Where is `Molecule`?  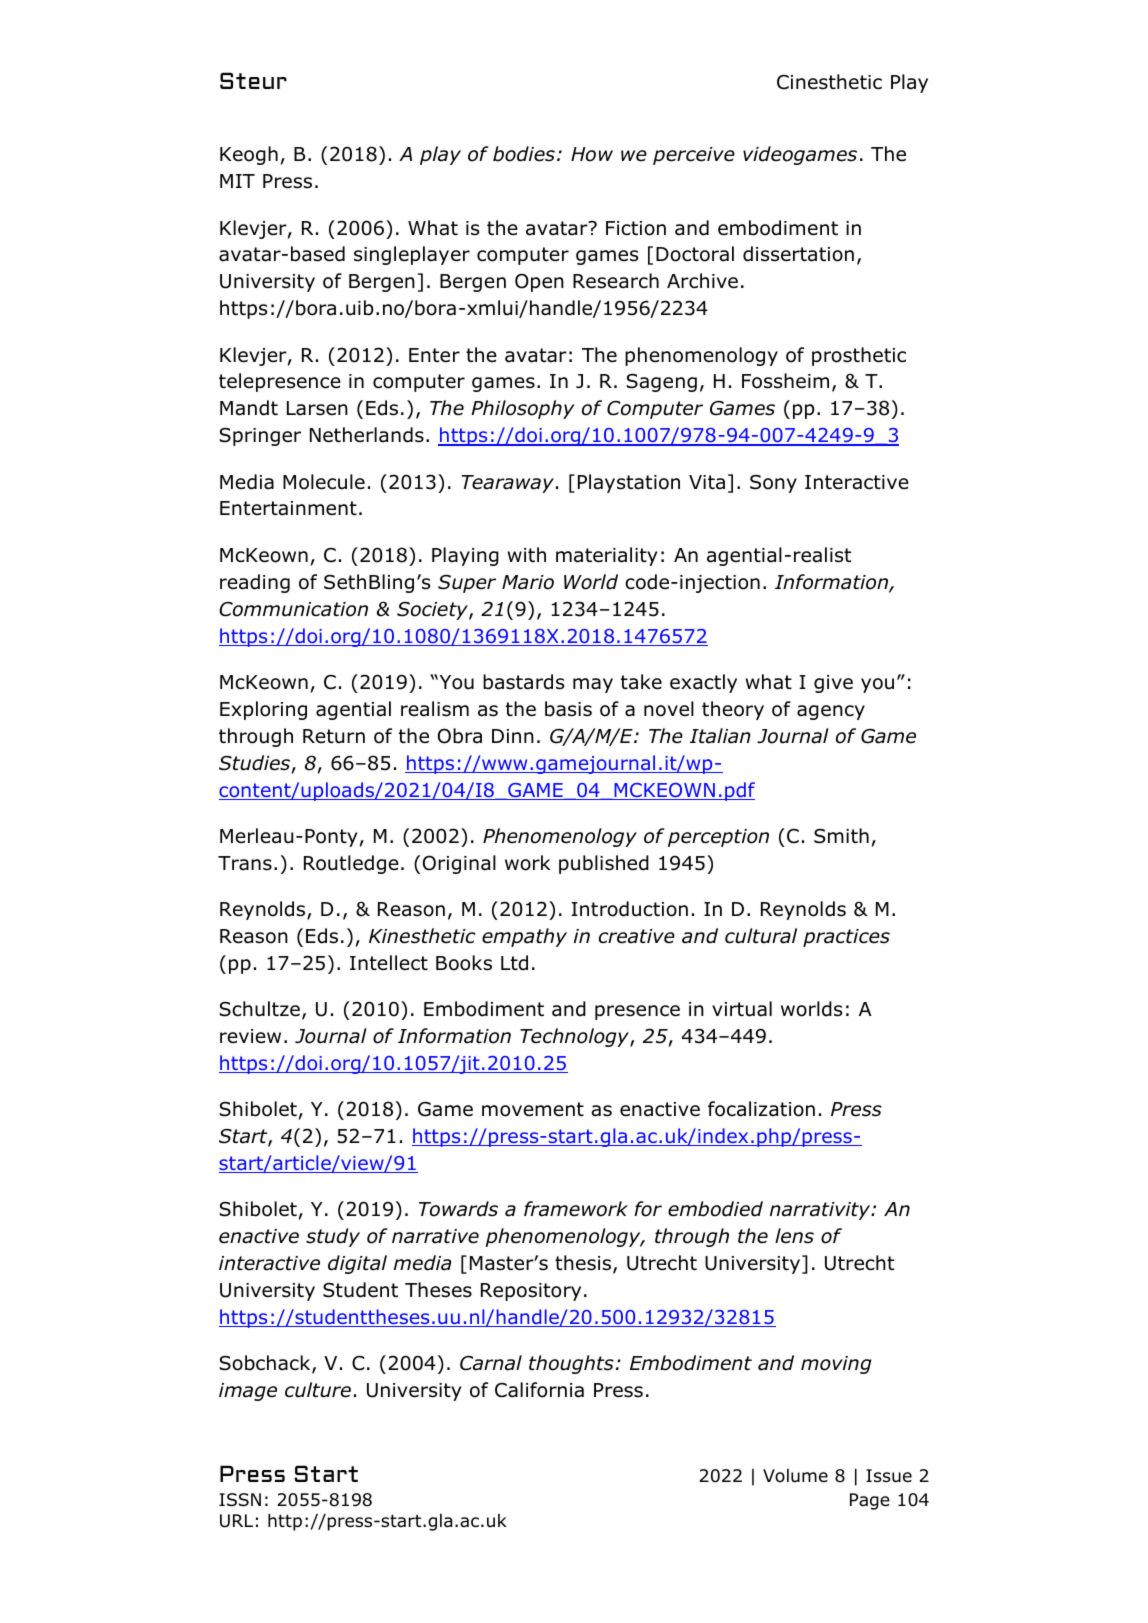
Molecule is located at coordinates (324, 482).
